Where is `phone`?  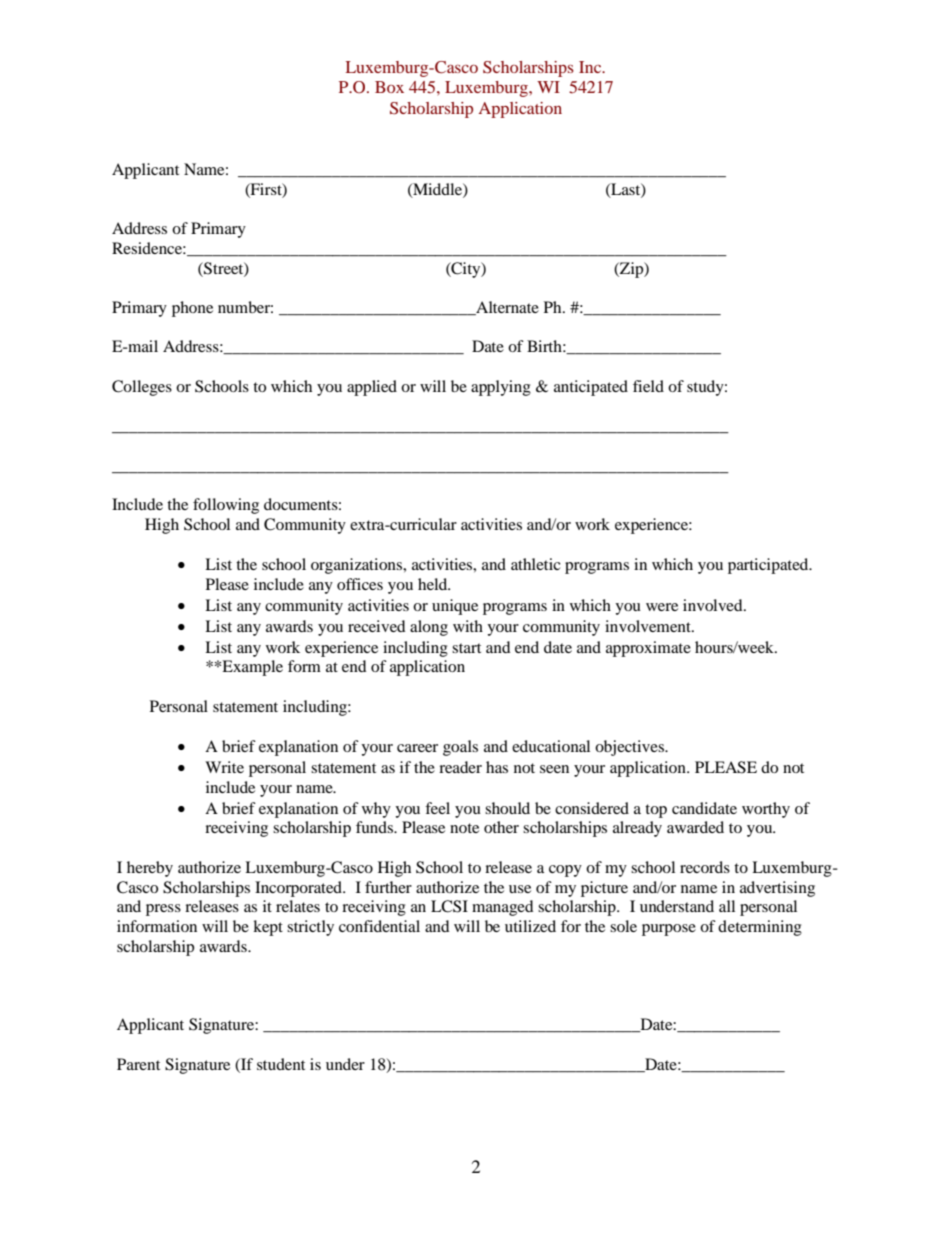 phone is located at coordinates (192, 309).
